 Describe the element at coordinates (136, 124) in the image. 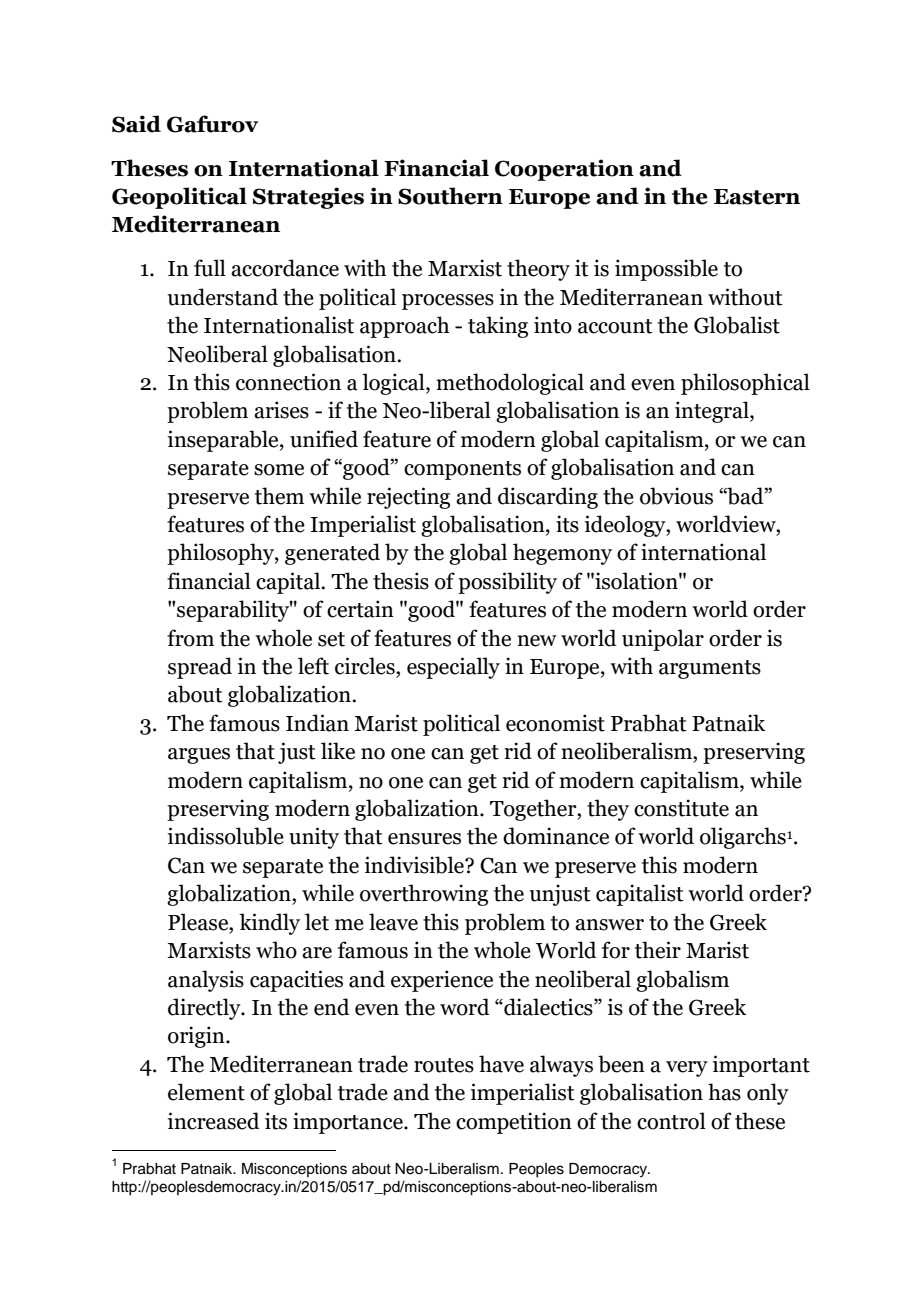

I see `Said` at that location.
